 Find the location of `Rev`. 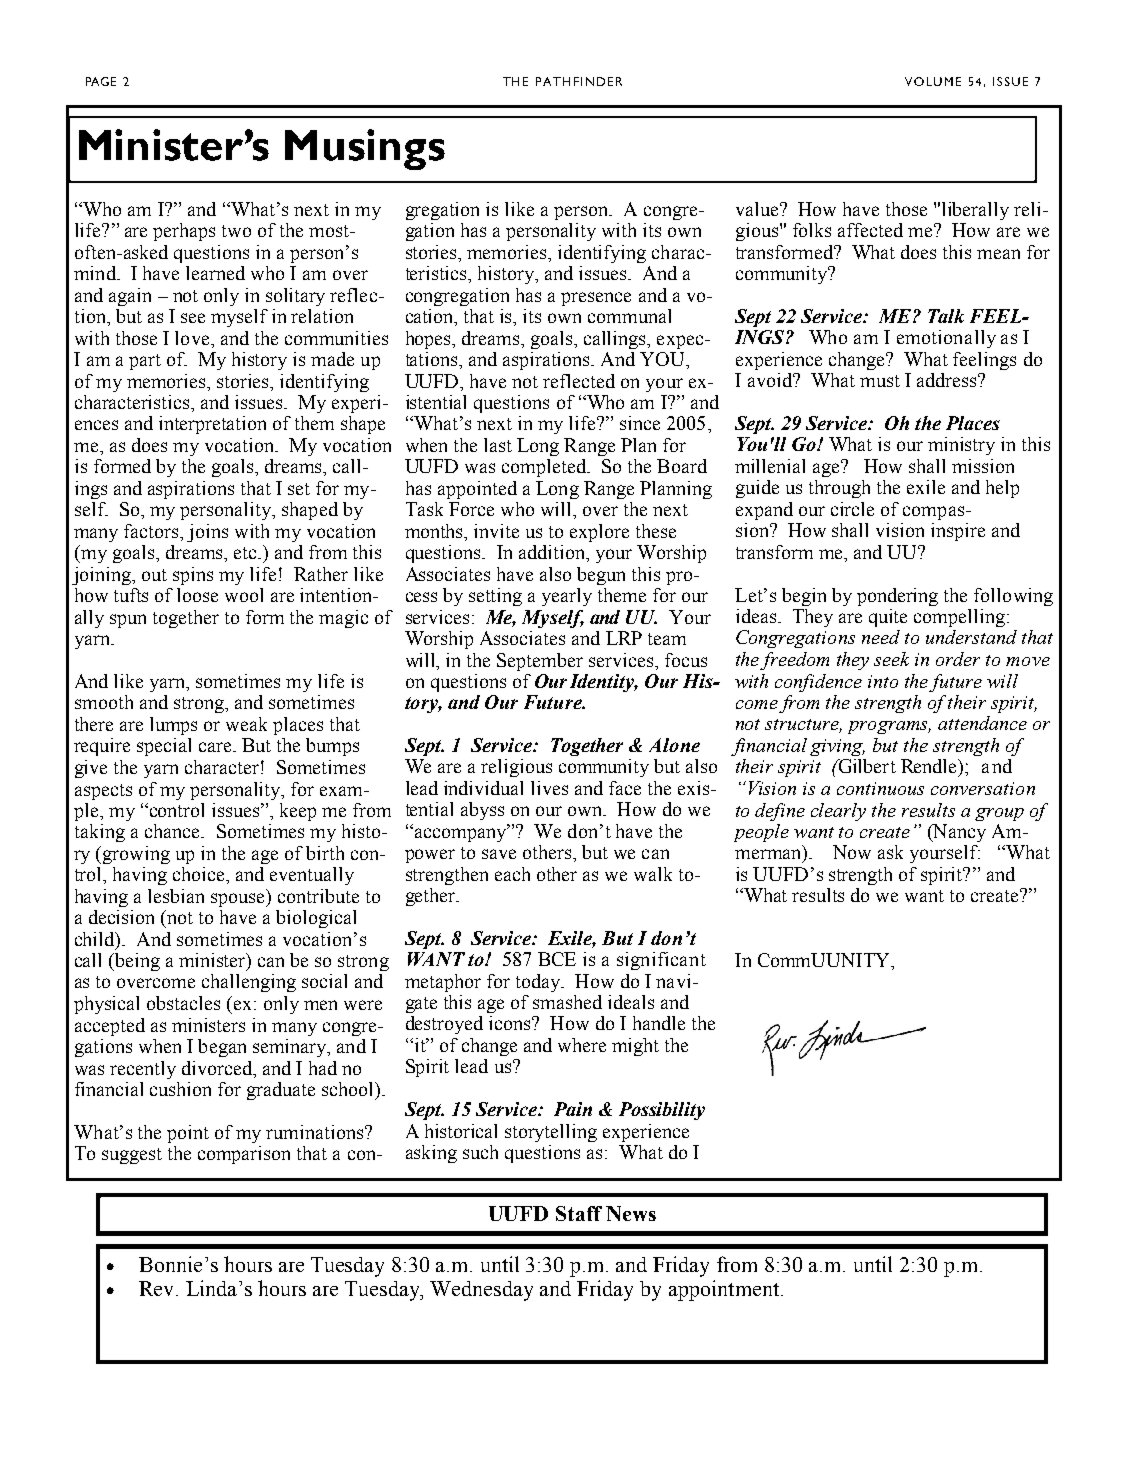

Rev is located at coordinates (158, 1288).
